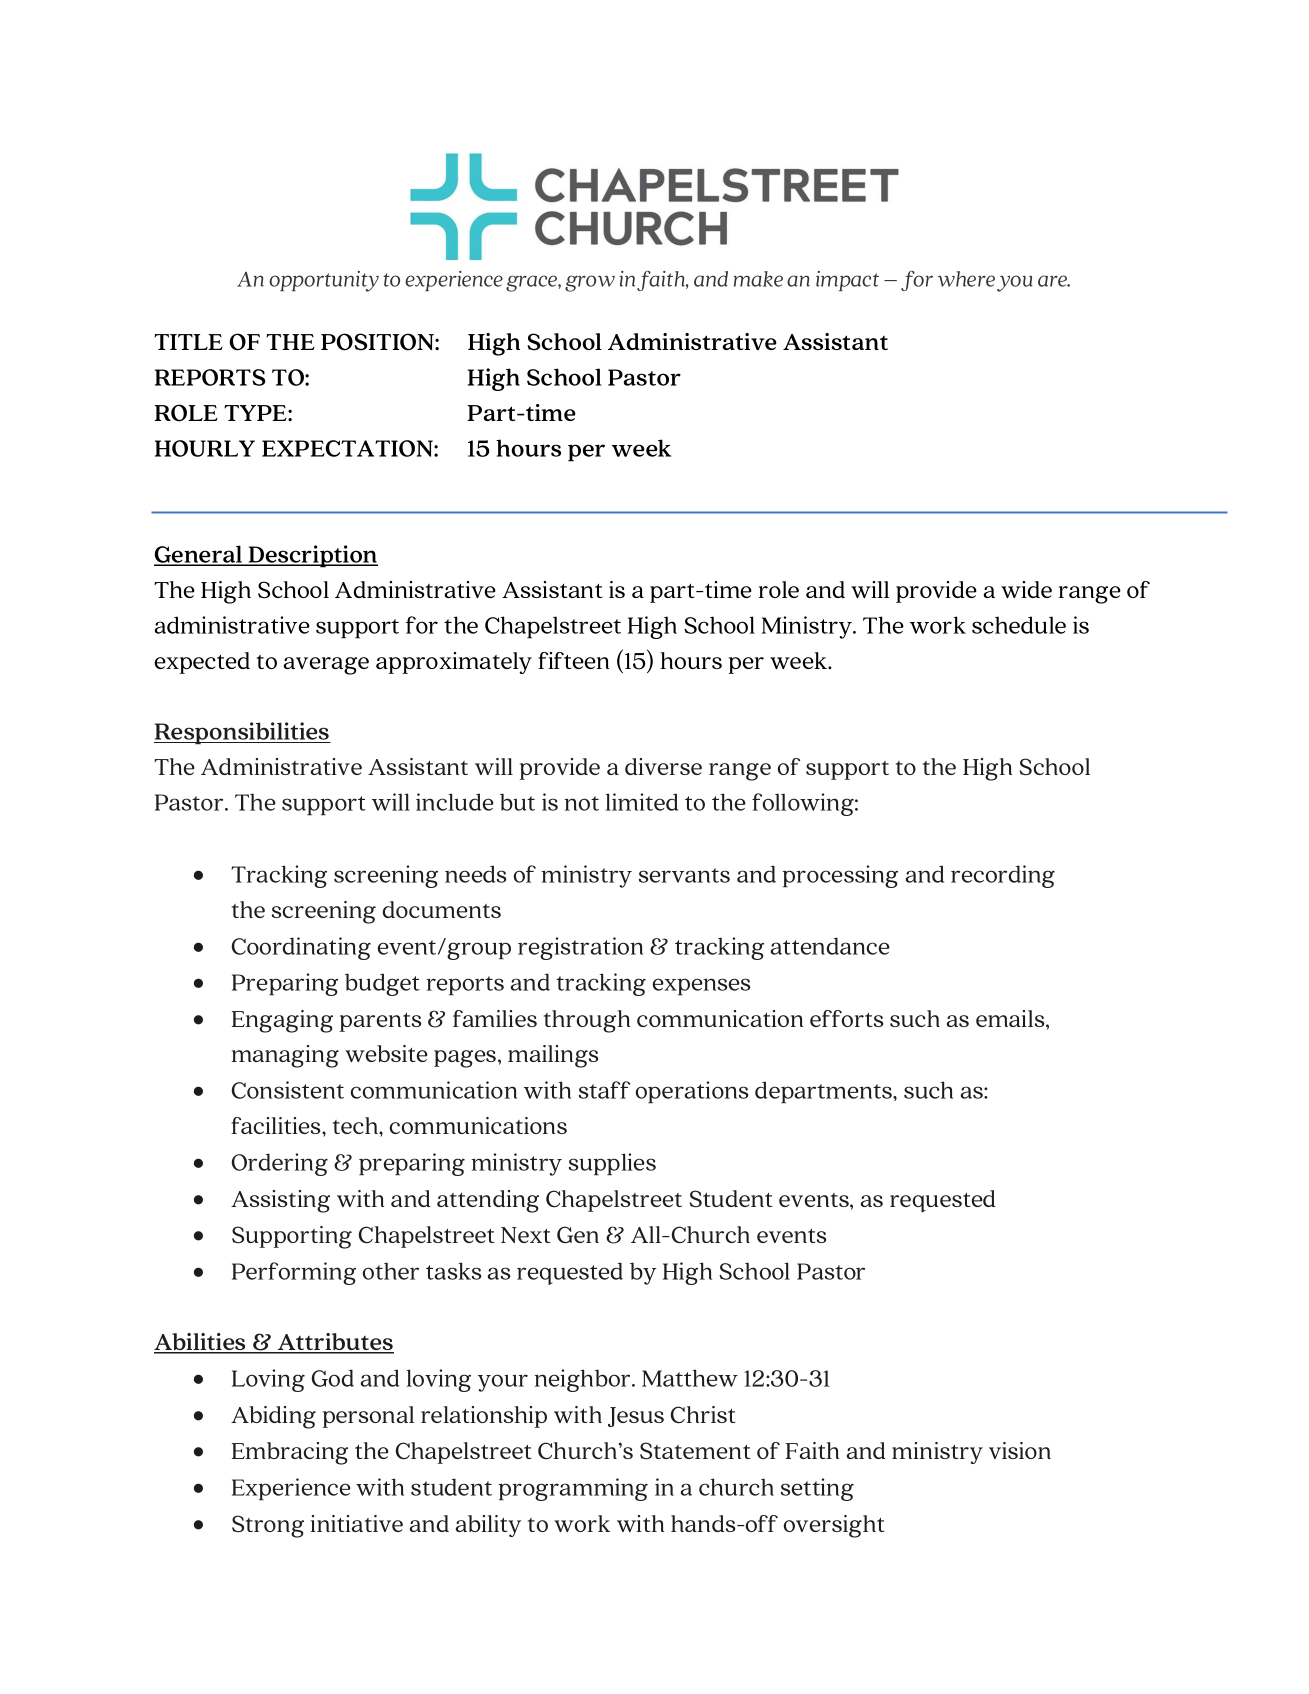 This screenshot has width=1309, height=1694. I want to click on opportunity, so click(324, 281).
